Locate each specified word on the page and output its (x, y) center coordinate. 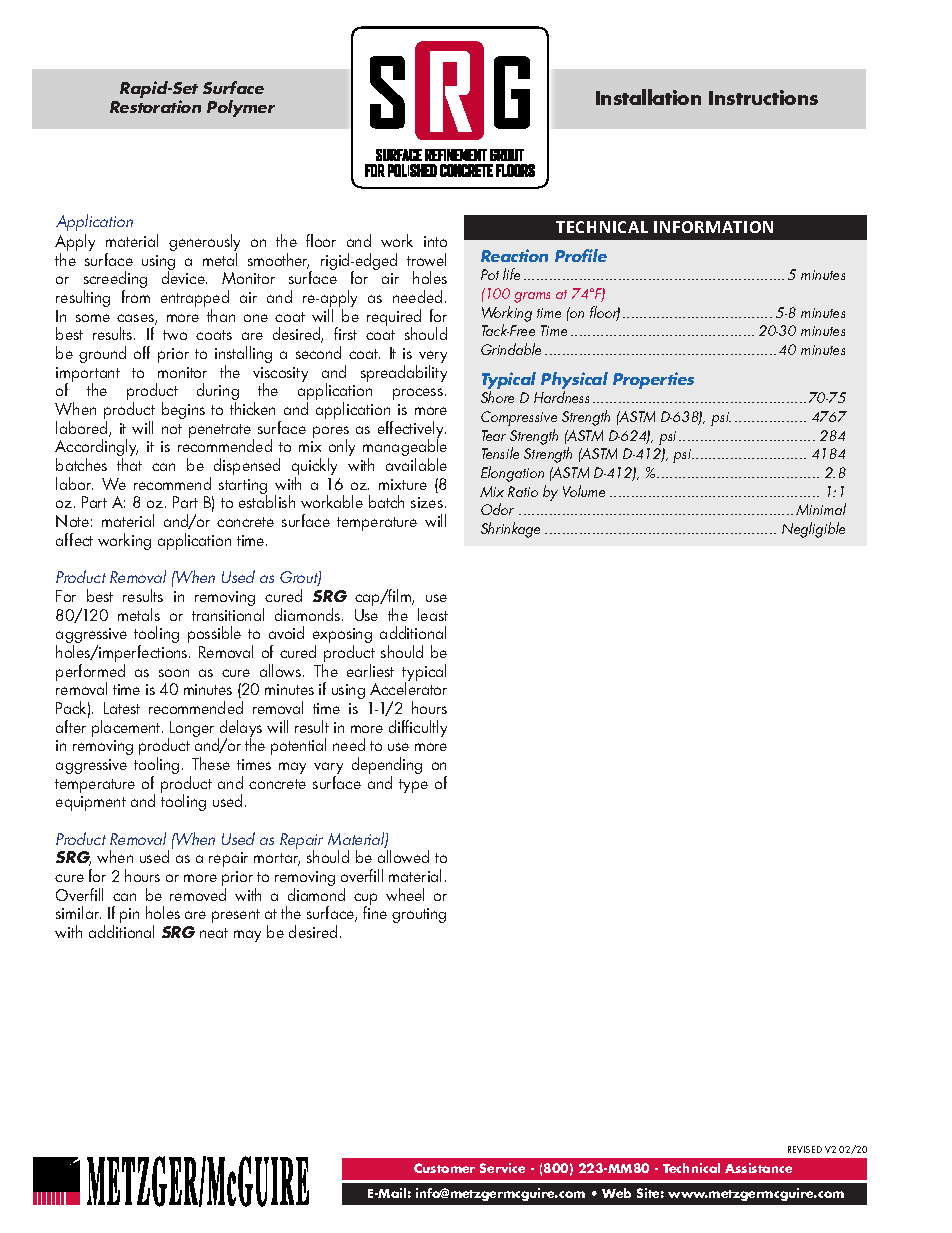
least (433, 614)
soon (174, 673)
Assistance (758, 1168)
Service (502, 1168)
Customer (444, 1168)
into (435, 241)
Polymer (241, 108)
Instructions (763, 97)
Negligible (813, 530)
